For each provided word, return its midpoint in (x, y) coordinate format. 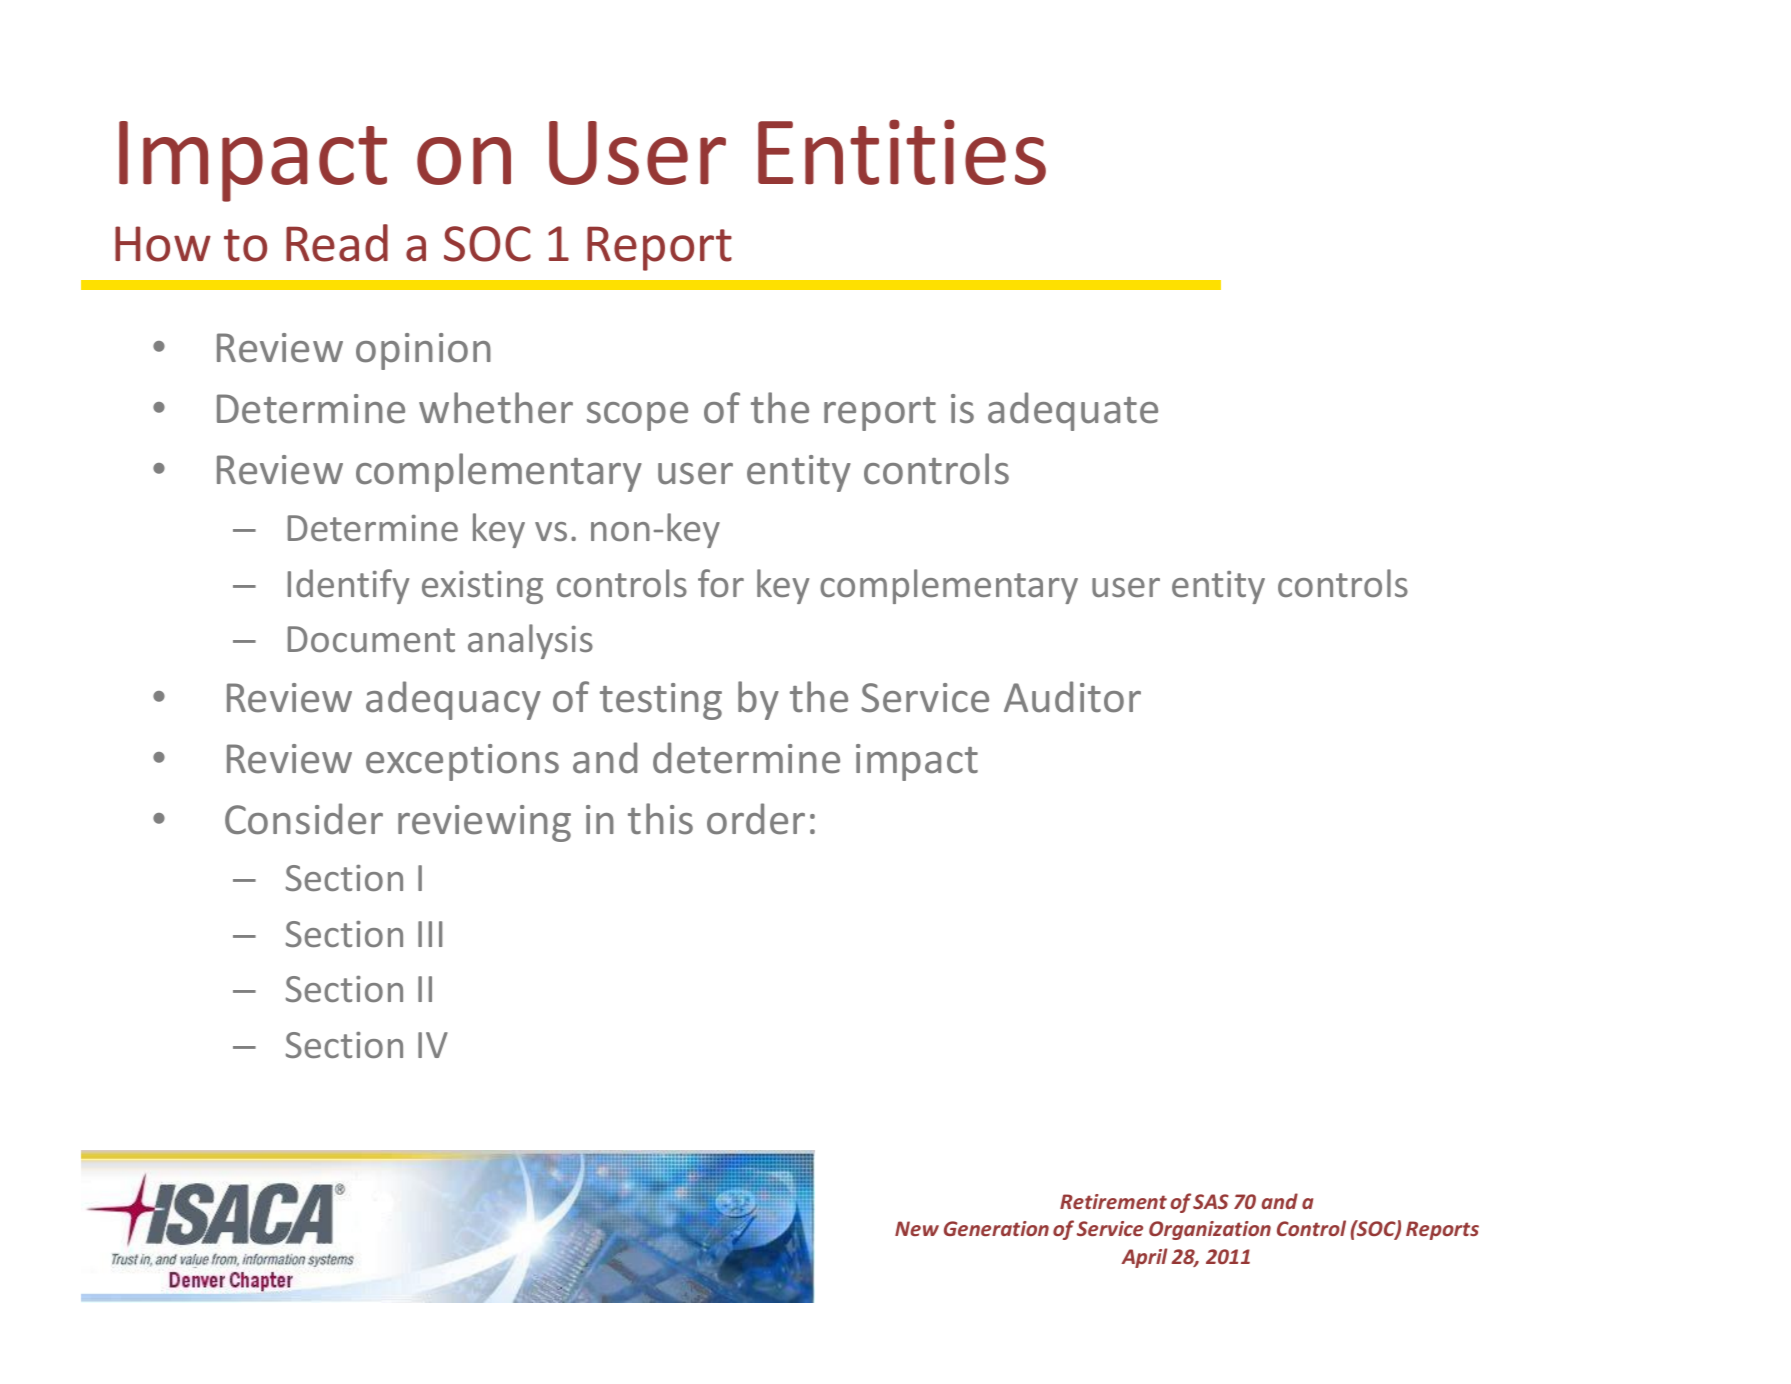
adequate (1073, 411)
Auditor (1072, 697)
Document (371, 639)
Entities (902, 152)
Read (337, 243)
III (430, 934)
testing (661, 701)
